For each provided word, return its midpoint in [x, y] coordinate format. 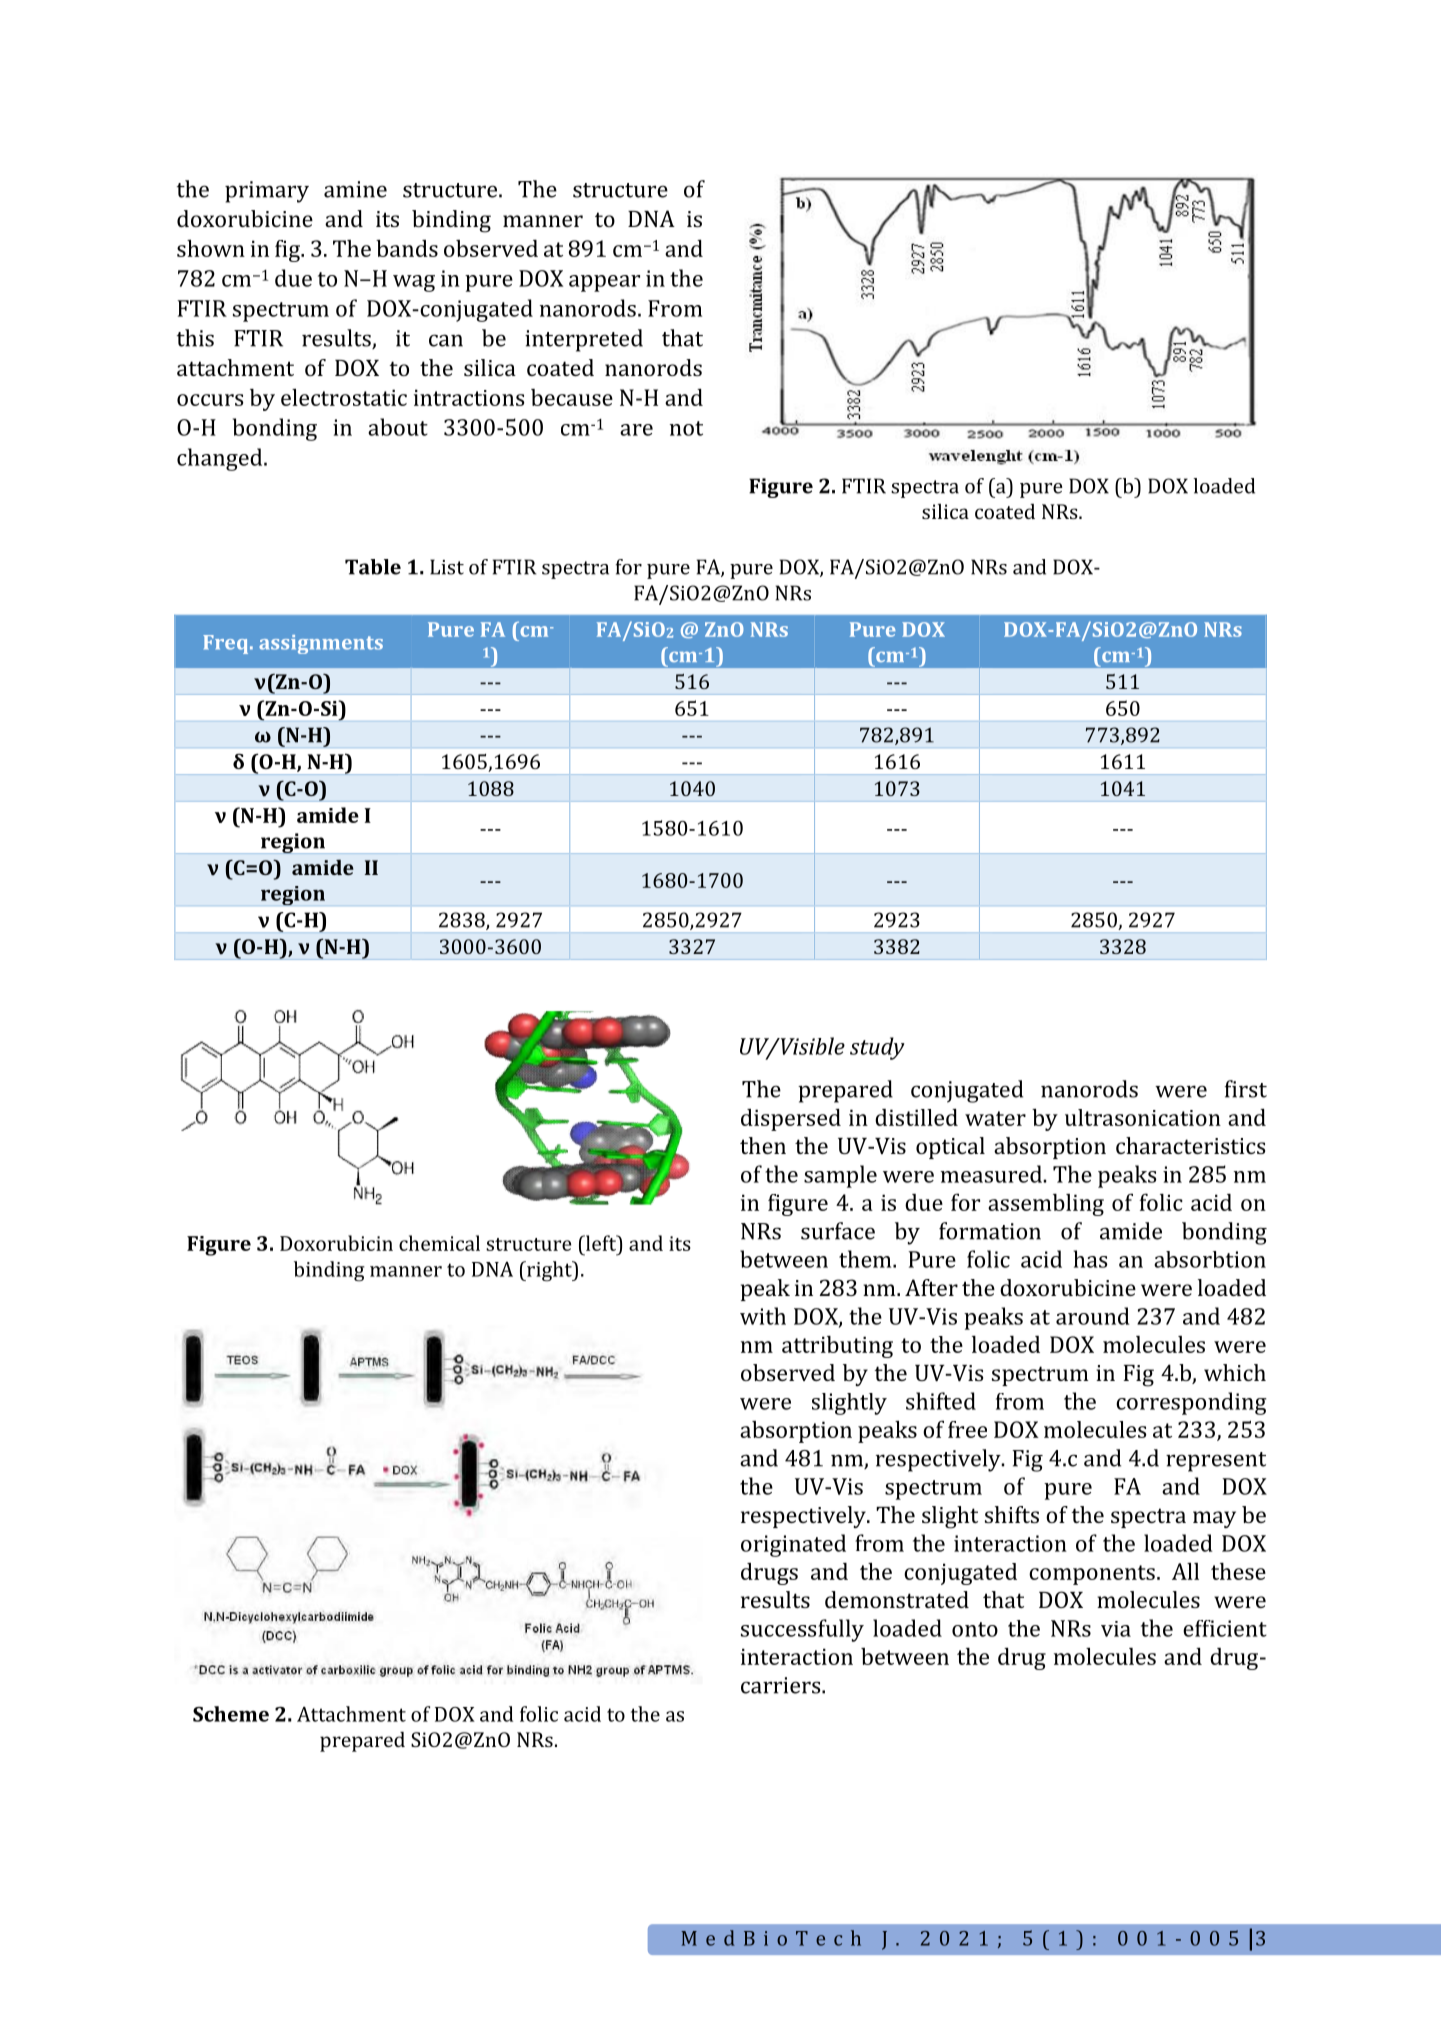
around [1093, 1316]
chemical [439, 1243]
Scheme [231, 1714]
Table [373, 567]
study [877, 1048]
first [1246, 1089]
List [447, 567]
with [763, 1316]
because [572, 397]
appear [604, 283]
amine [355, 189]
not [686, 428]
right [549, 1271]
